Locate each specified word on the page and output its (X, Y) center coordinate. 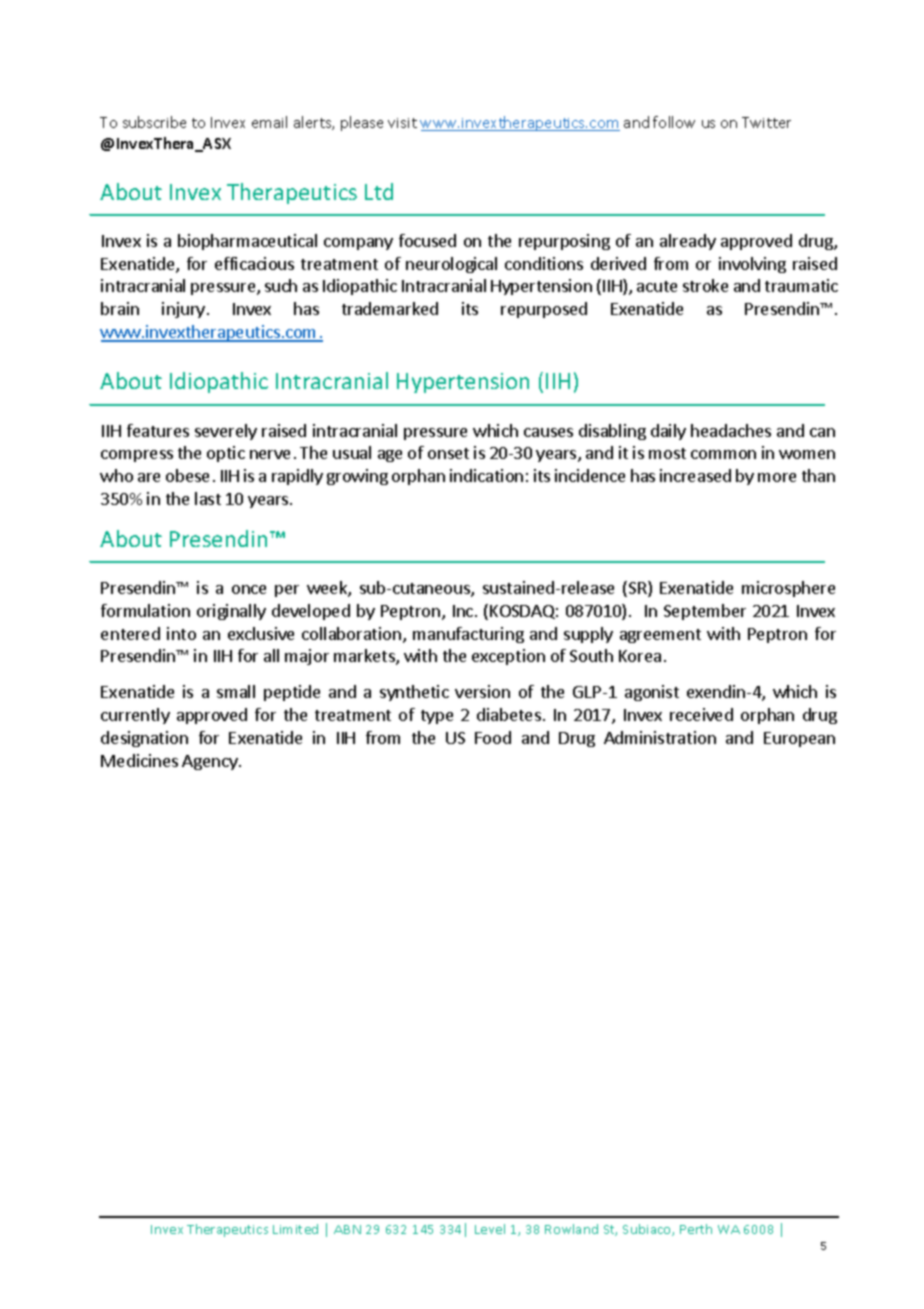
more (777, 477)
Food (493, 737)
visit (402, 123)
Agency (211, 762)
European (799, 739)
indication (486, 475)
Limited (295, 1229)
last (208, 498)
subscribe (154, 122)
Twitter (766, 122)
